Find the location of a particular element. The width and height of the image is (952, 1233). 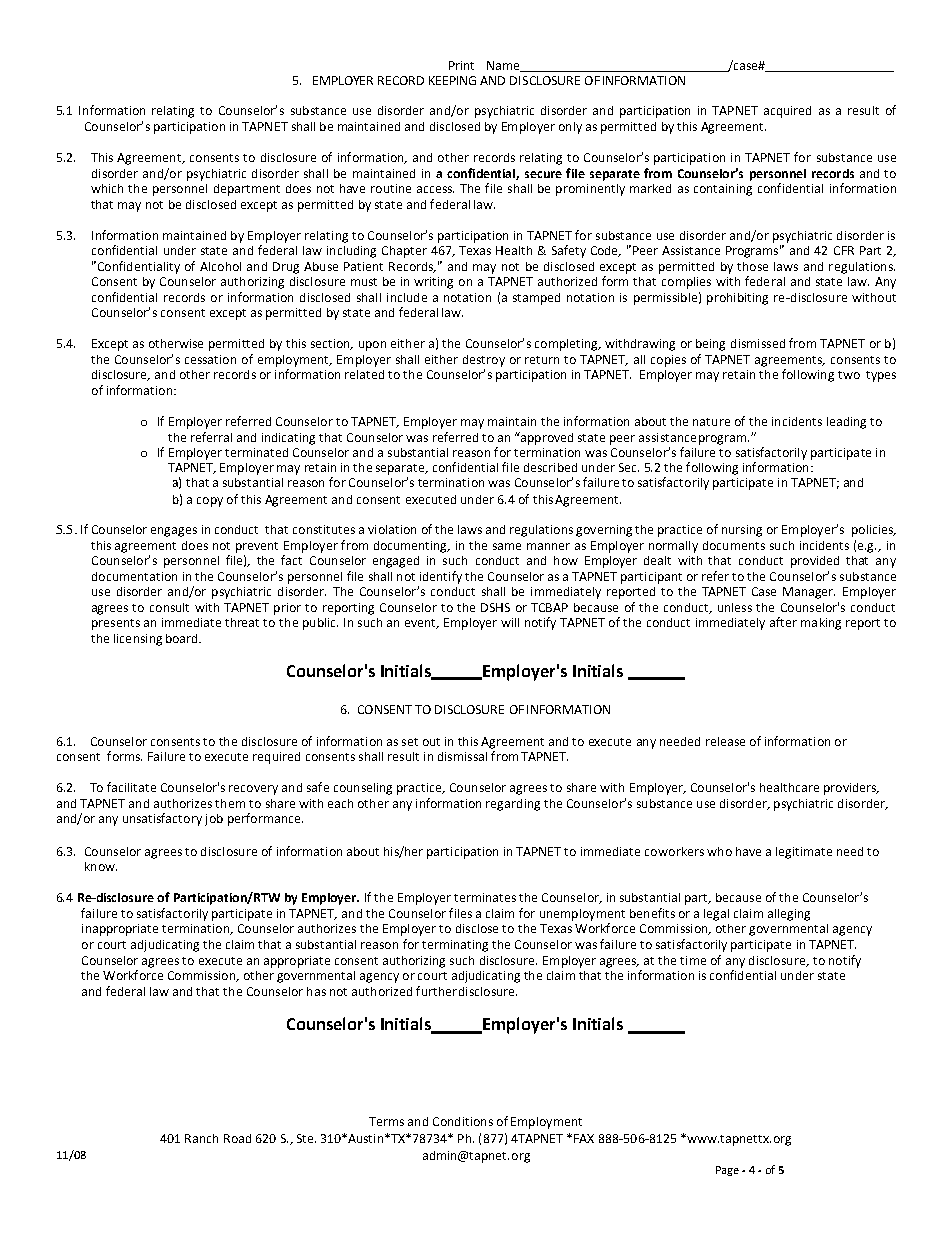

KEEPING is located at coordinates (452, 80).
